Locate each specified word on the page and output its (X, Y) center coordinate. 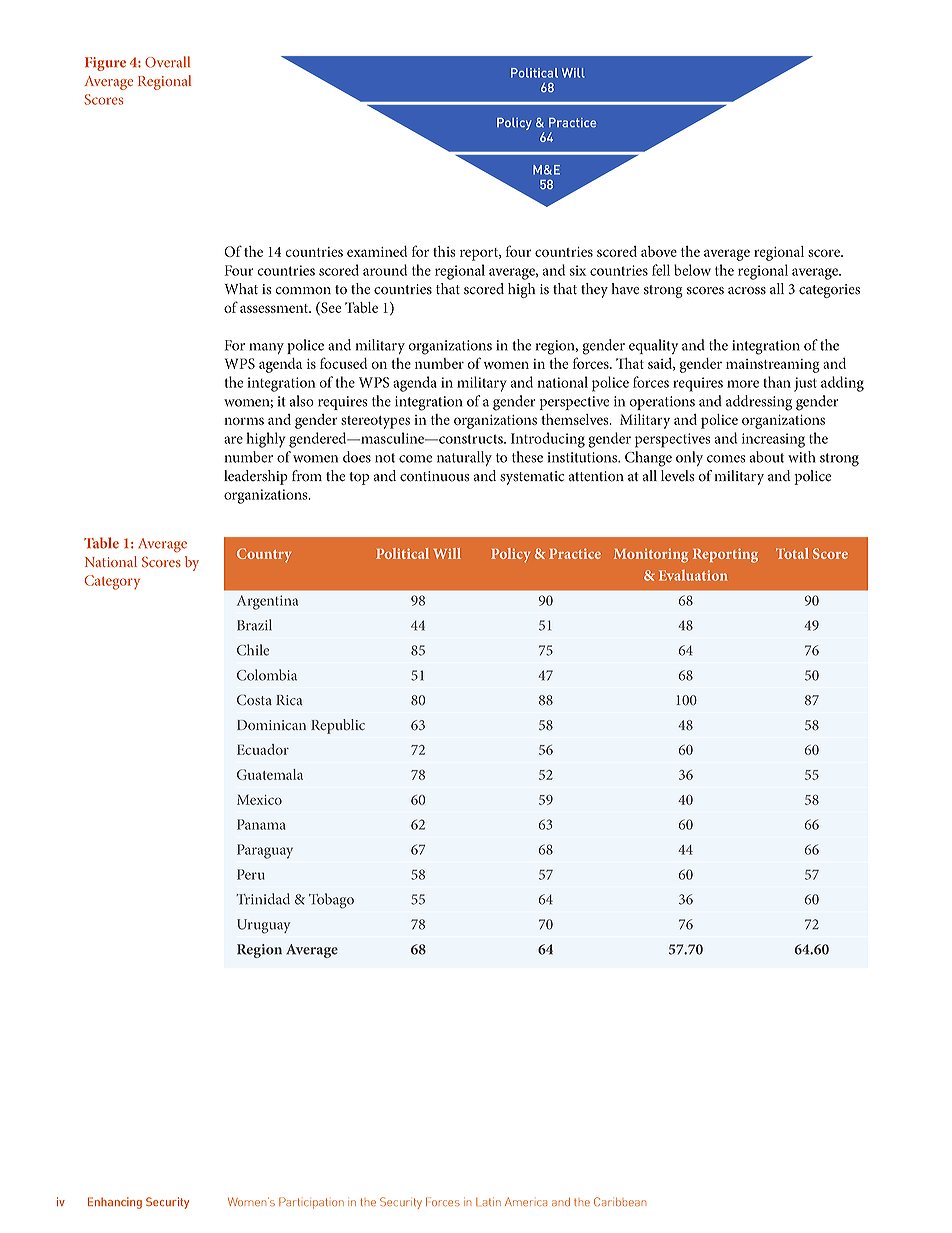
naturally (464, 458)
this (444, 251)
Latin (488, 1202)
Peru (251, 874)
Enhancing (115, 1203)
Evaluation (693, 575)
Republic (338, 726)
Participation (311, 1203)
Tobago (331, 901)
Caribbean (620, 1201)
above (659, 251)
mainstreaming (773, 366)
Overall (167, 62)
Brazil (254, 625)
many (266, 348)
